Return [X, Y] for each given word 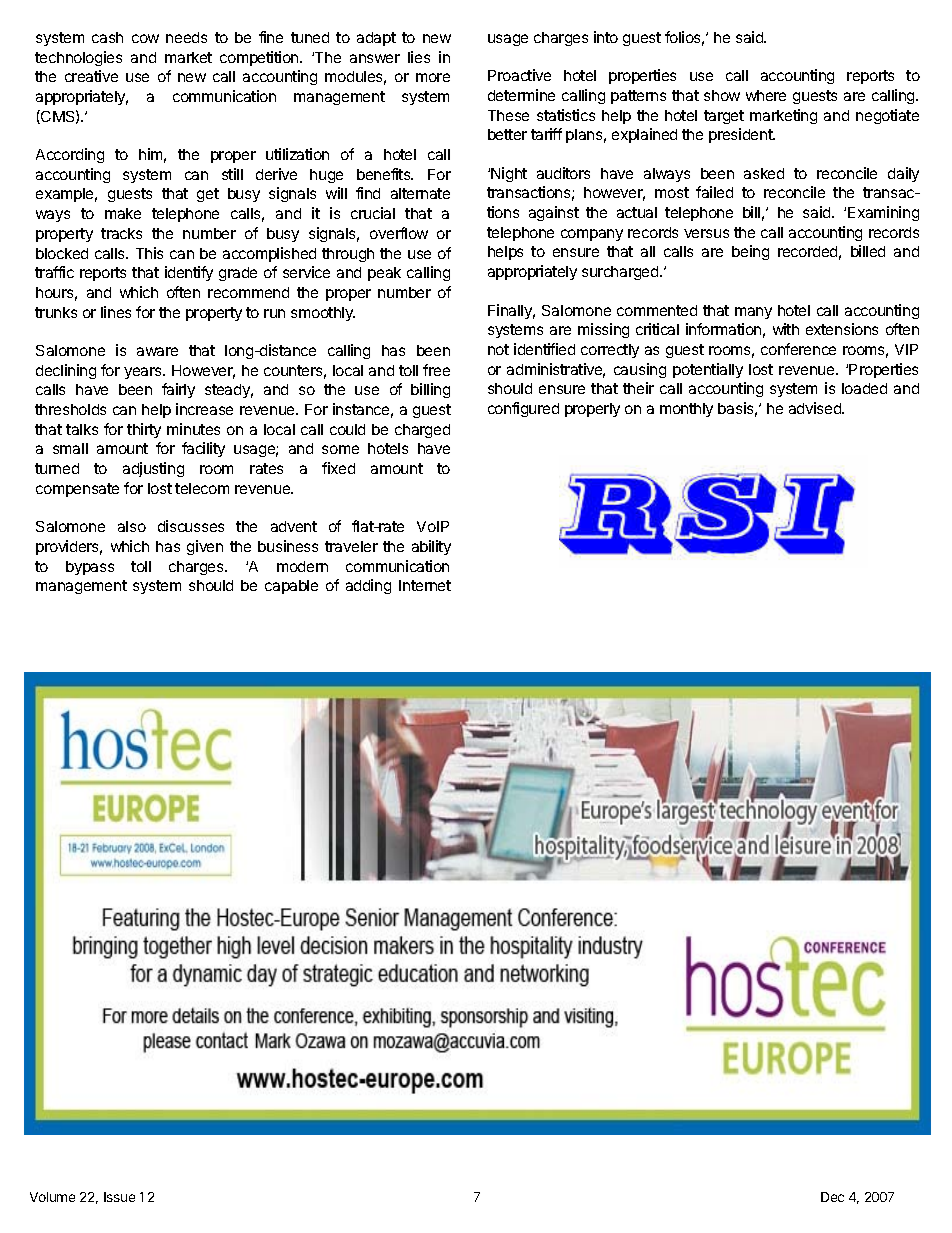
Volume [52, 1197]
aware [157, 351]
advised [816, 408]
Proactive [519, 75]
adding [368, 586]
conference [798, 349]
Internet [425, 585]
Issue [119, 1197]
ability [431, 547]
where [766, 95]
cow [145, 38]
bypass [90, 568]
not [498, 349]
